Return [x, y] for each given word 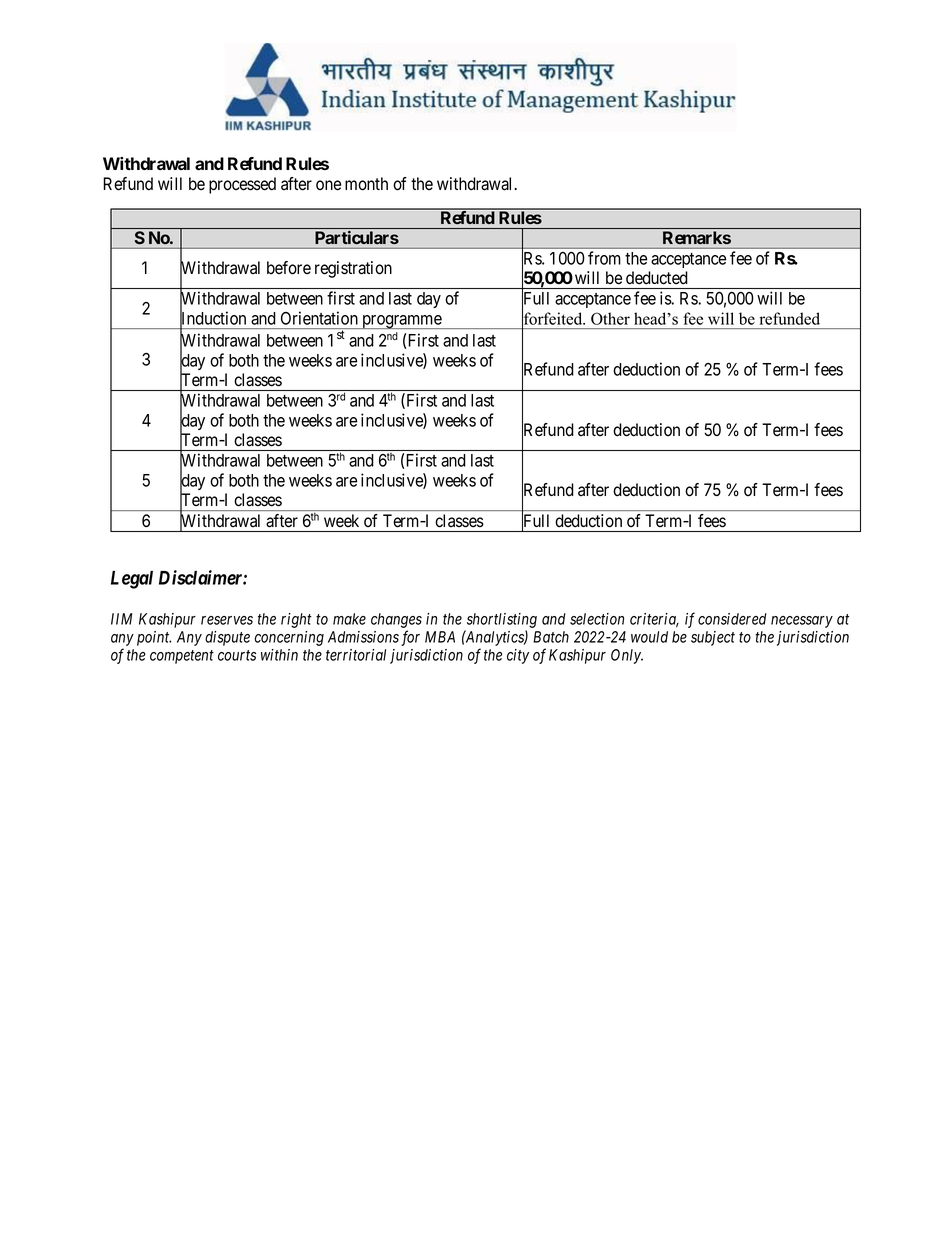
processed [242, 185]
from [604, 258]
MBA [440, 637]
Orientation [319, 318]
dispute [227, 638]
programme [401, 322]
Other [610, 318]
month [366, 184]
